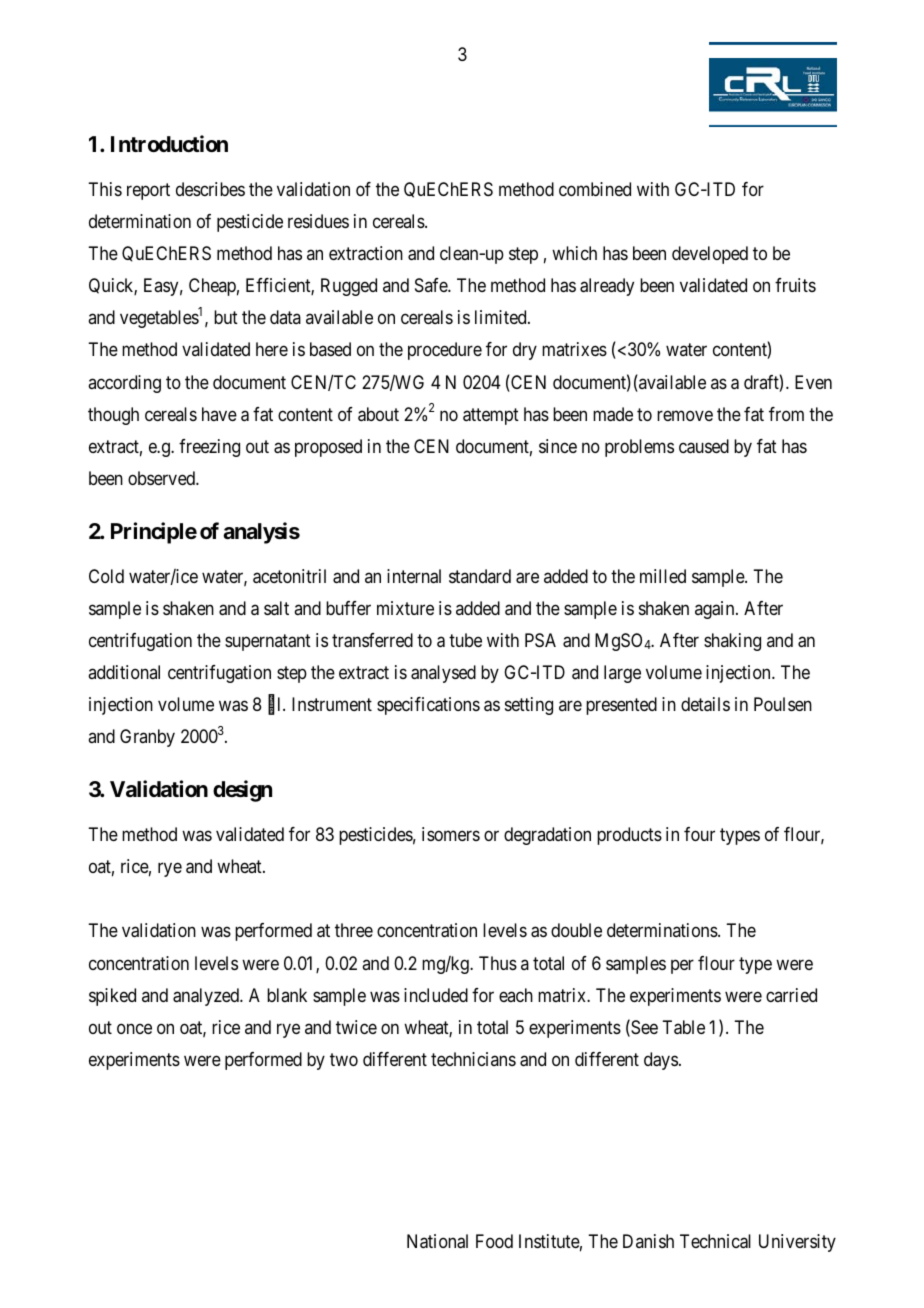 Image resolution: width=924 pixels, height=1308 pixels. Describe the element at coordinates (595, 189) in the page. I see `combined` at that location.
